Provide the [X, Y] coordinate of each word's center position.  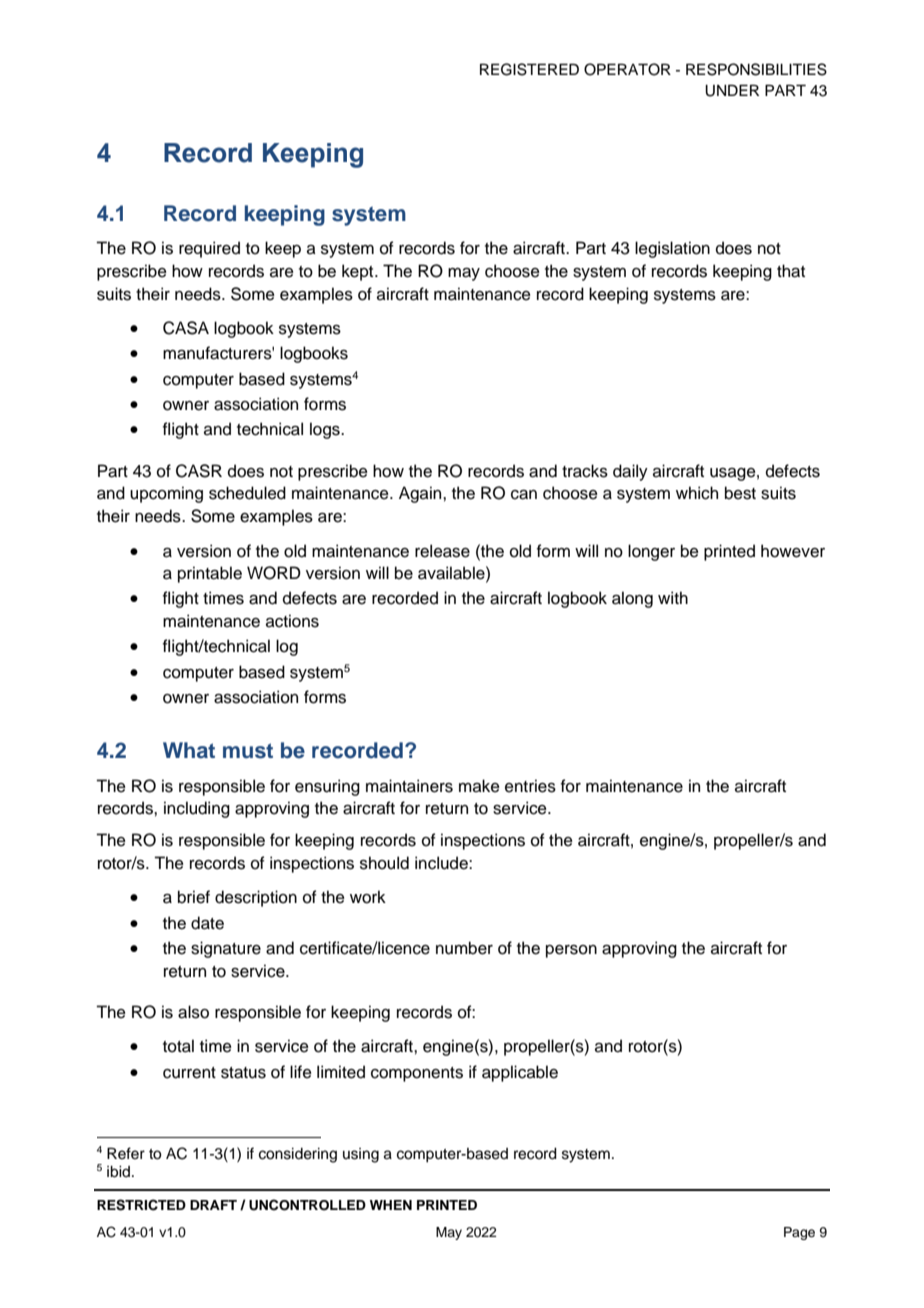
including [197, 809]
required [209, 249]
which [697, 493]
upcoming [166, 494]
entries [530, 786]
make [479, 786]
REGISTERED [529, 69]
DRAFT [213, 1205]
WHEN [391, 1205]
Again [421, 494]
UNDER [732, 90]
